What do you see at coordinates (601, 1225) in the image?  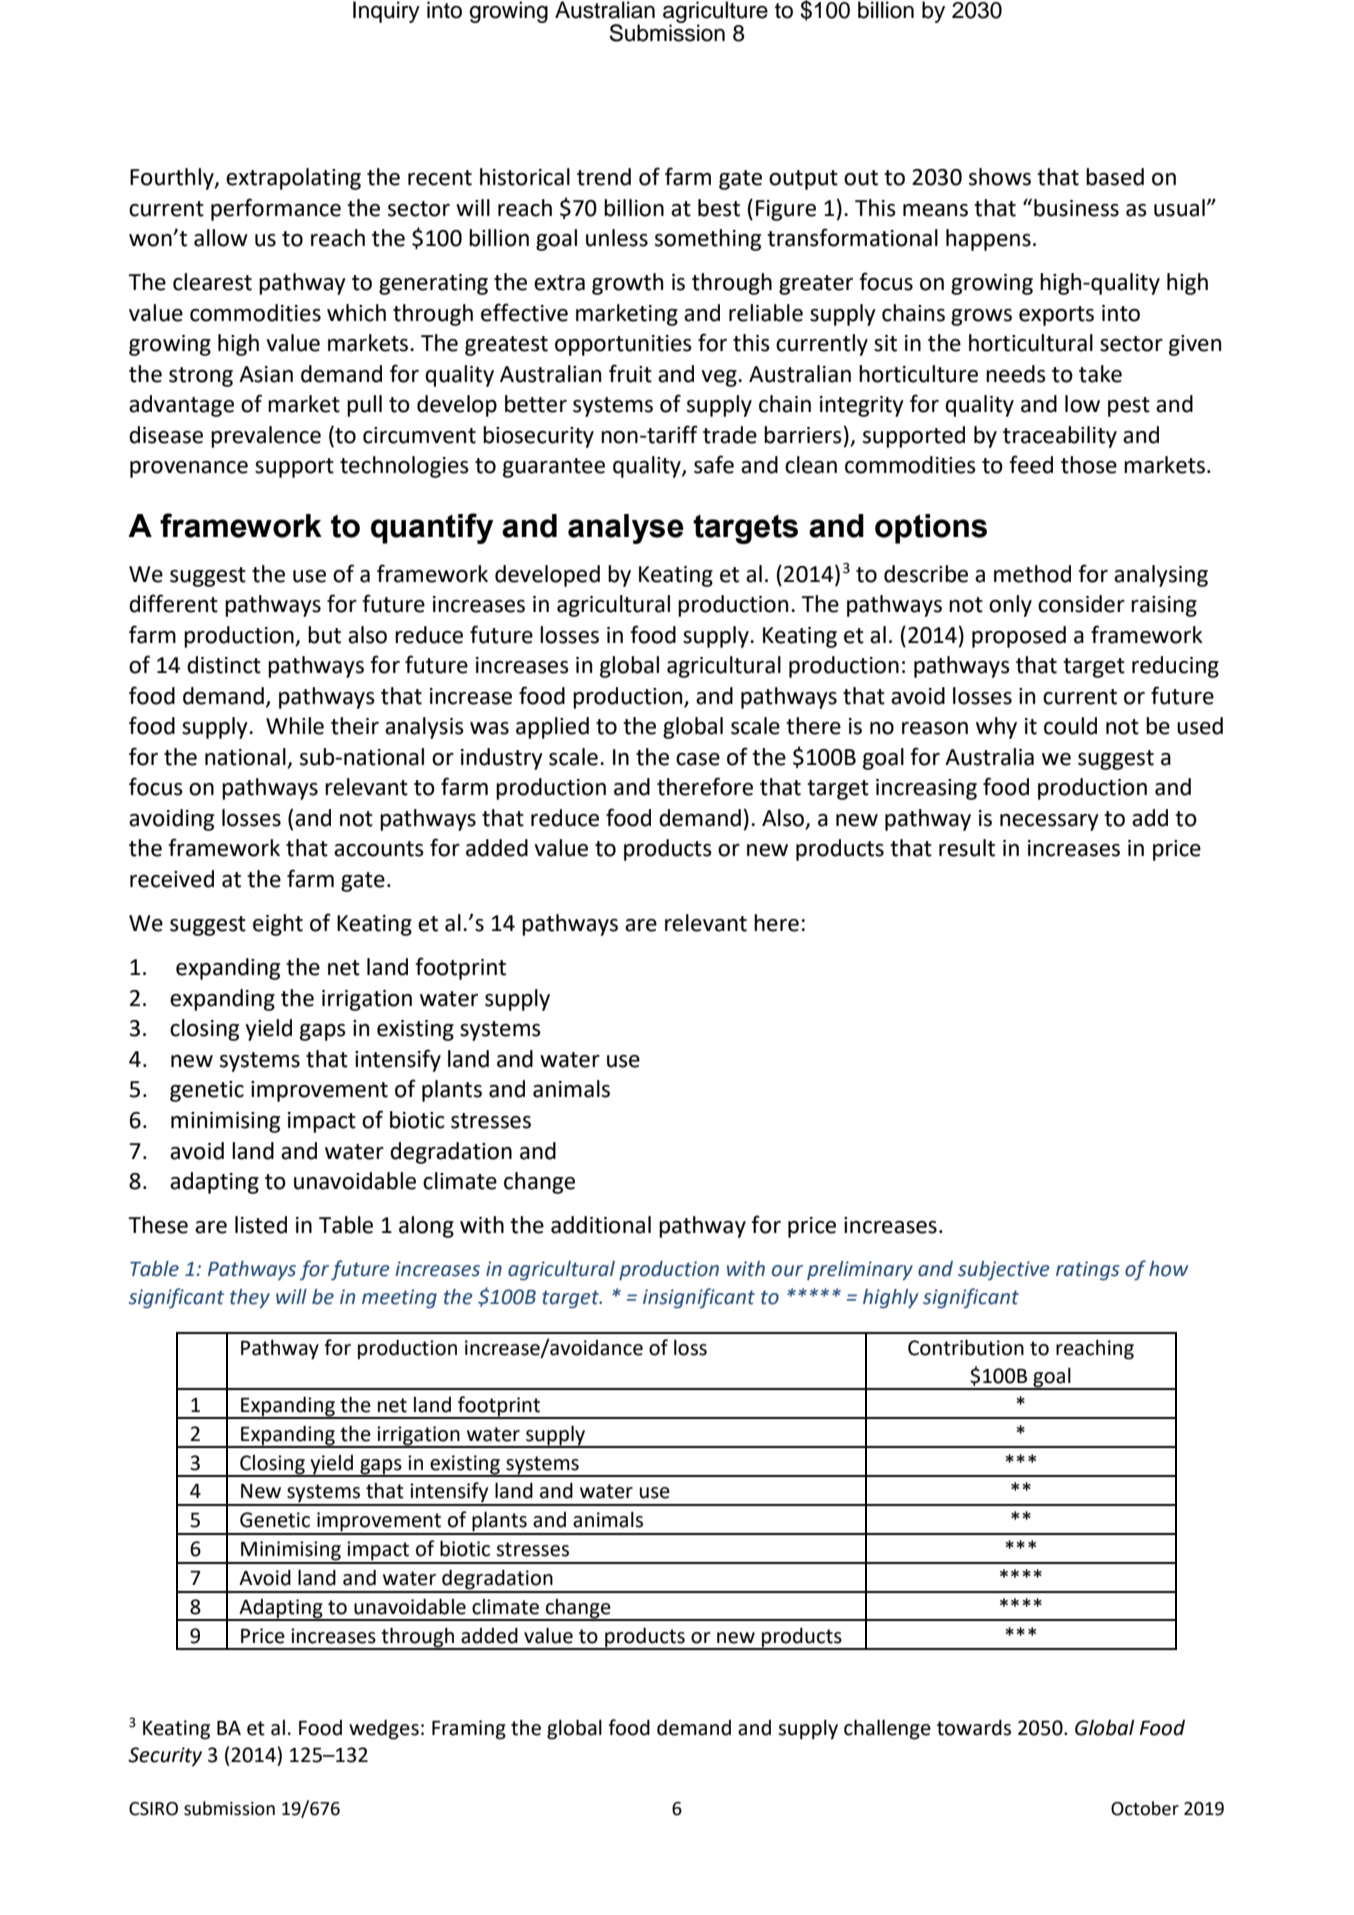 I see `additional` at bounding box center [601, 1225].
